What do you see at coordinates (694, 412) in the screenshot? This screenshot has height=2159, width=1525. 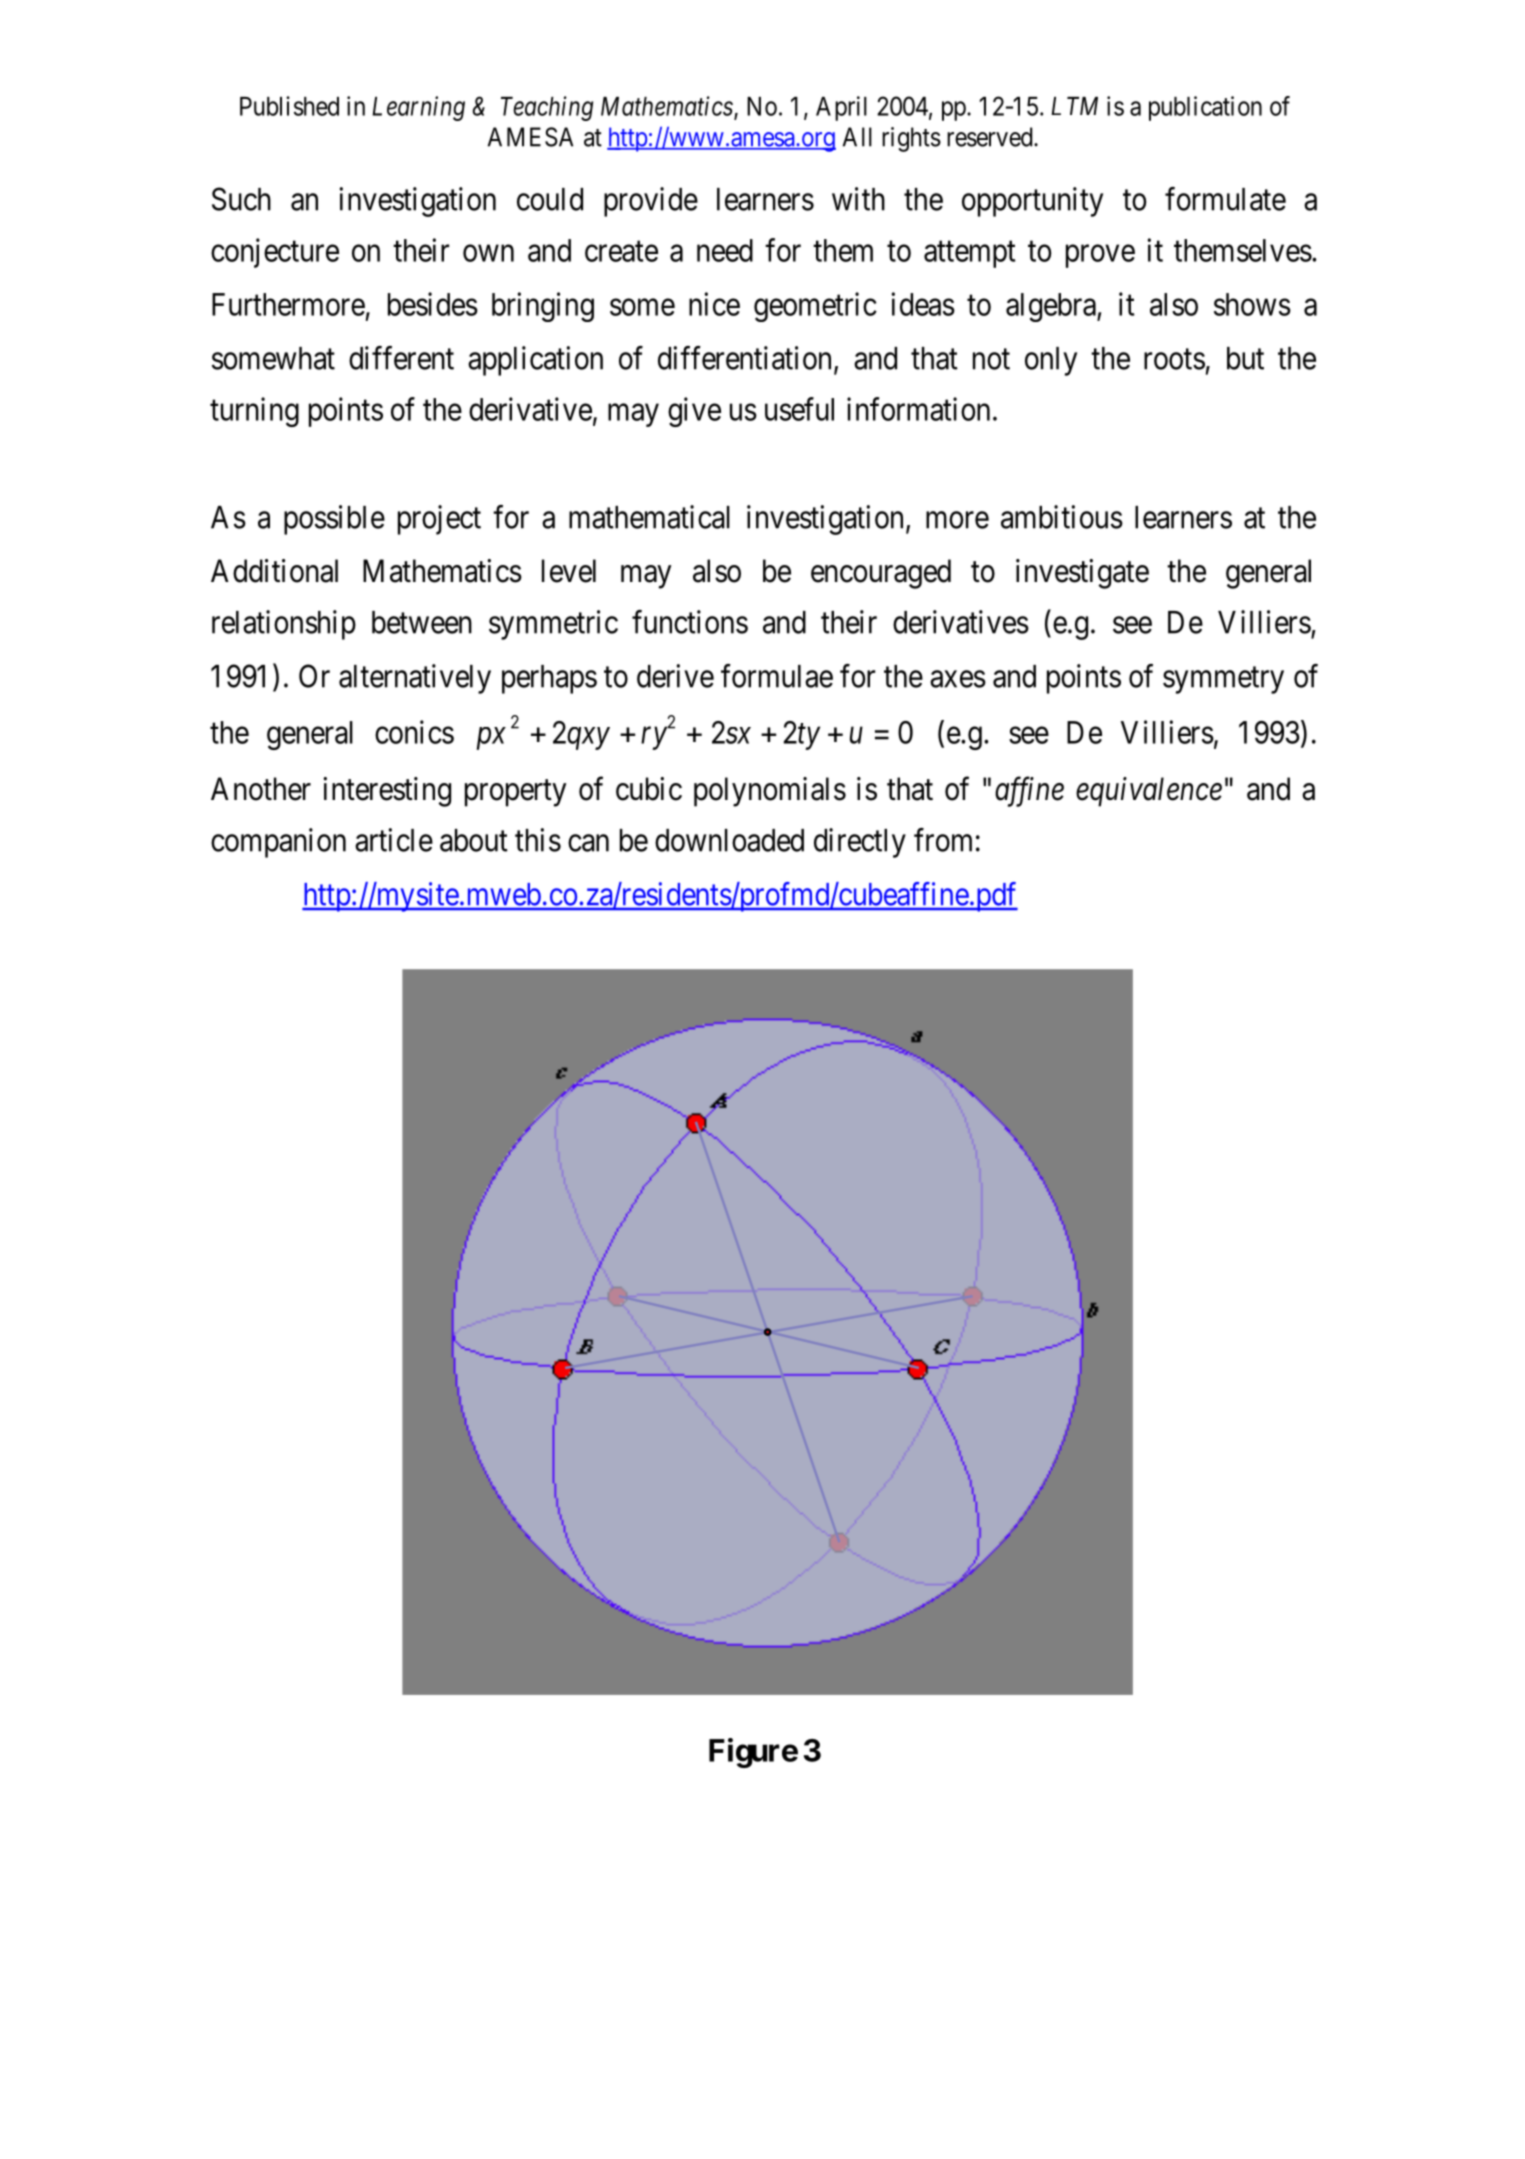 I see `give` at bounding box center [694, 412].
